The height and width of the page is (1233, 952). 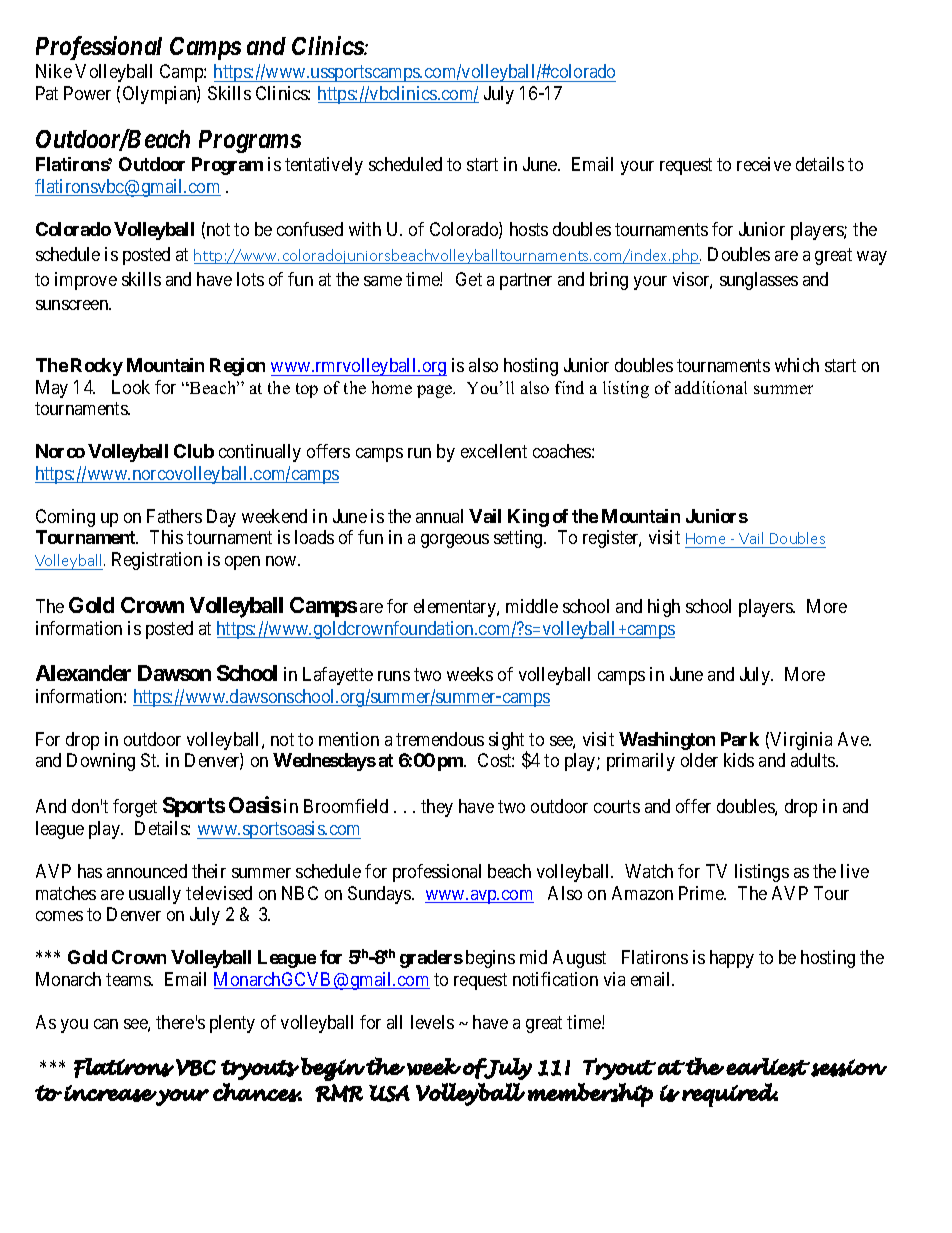 I want to click on required, so click(x=730, y=1095).
